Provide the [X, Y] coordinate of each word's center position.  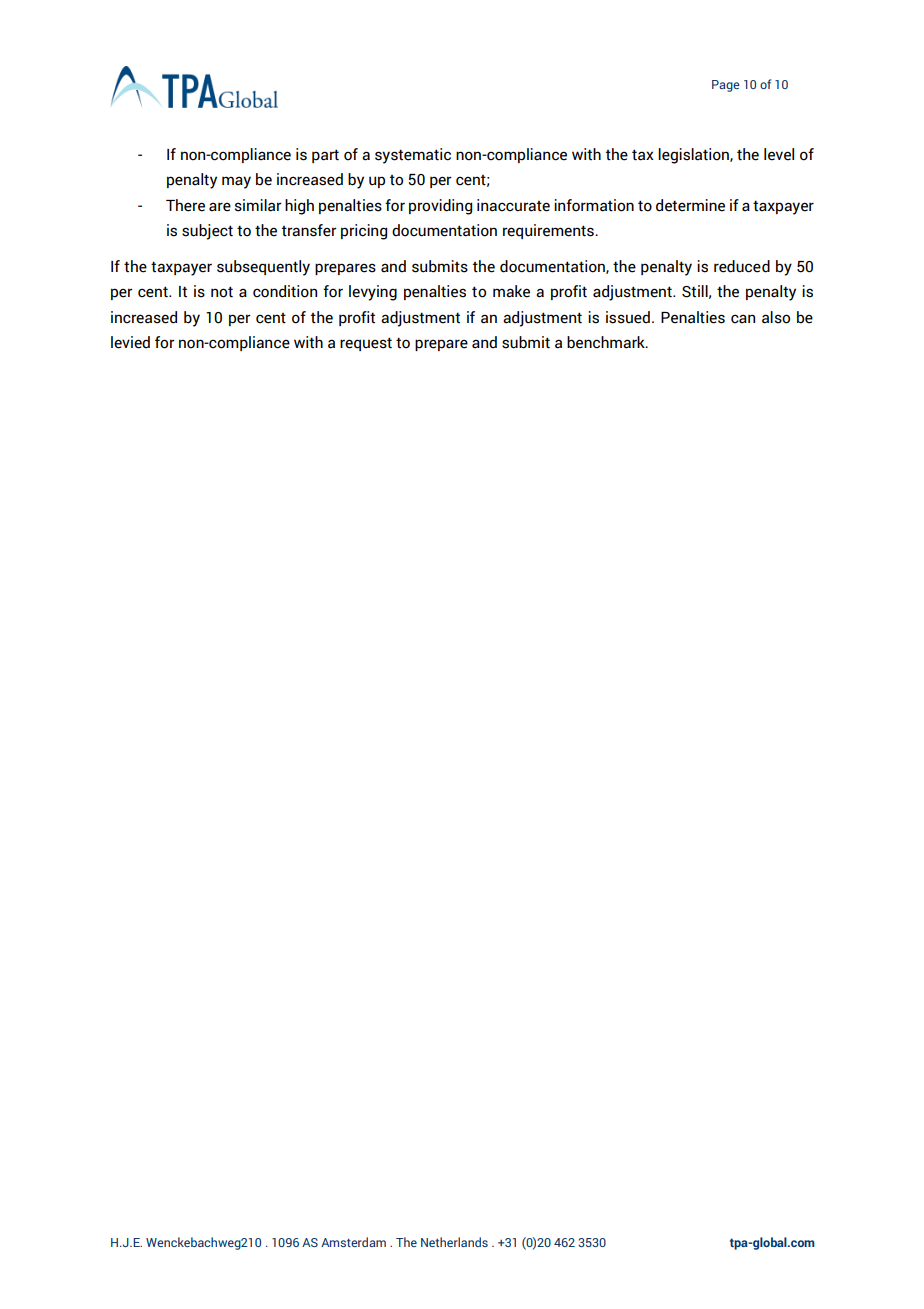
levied [130, 342]
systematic [413, 156]
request [366, 344]
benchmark [607, 342]
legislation [694, 156]
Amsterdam [353, 1242]
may [236, 182]
